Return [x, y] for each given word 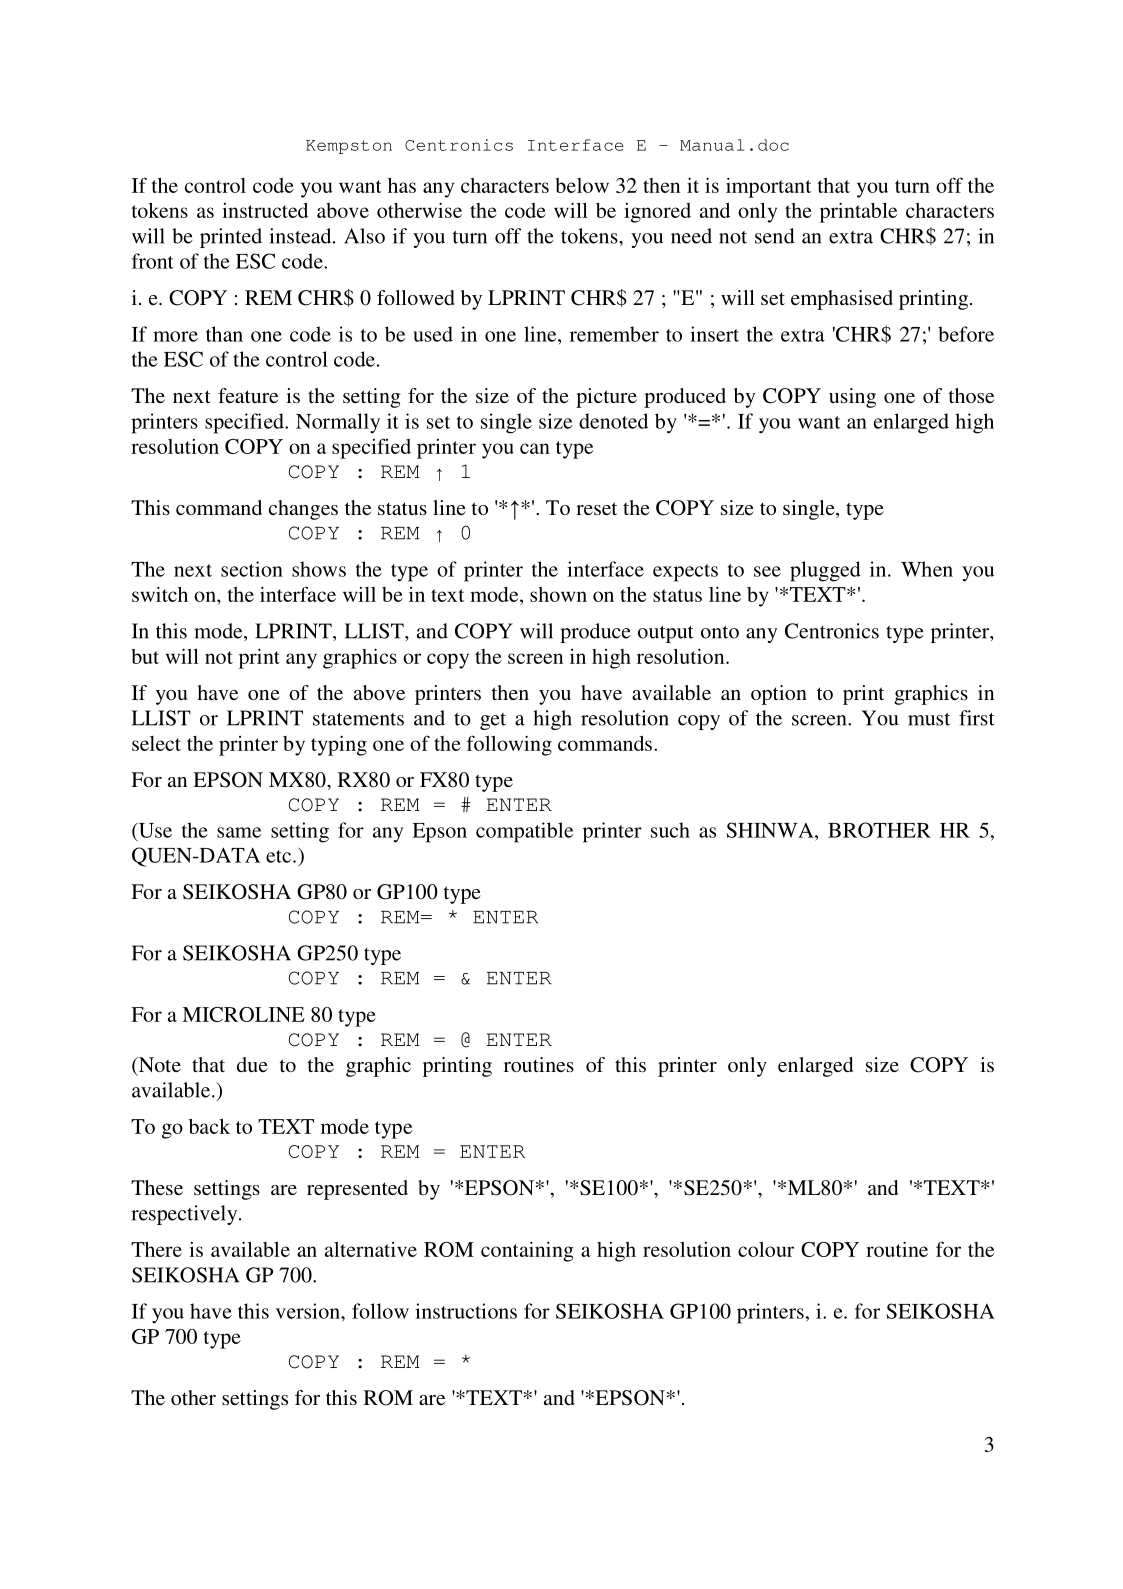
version [309, 1311]
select [156, 743]
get [493, 721]
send [775, 236]
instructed [265, 210]
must [929, 719]
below [582, 185]
